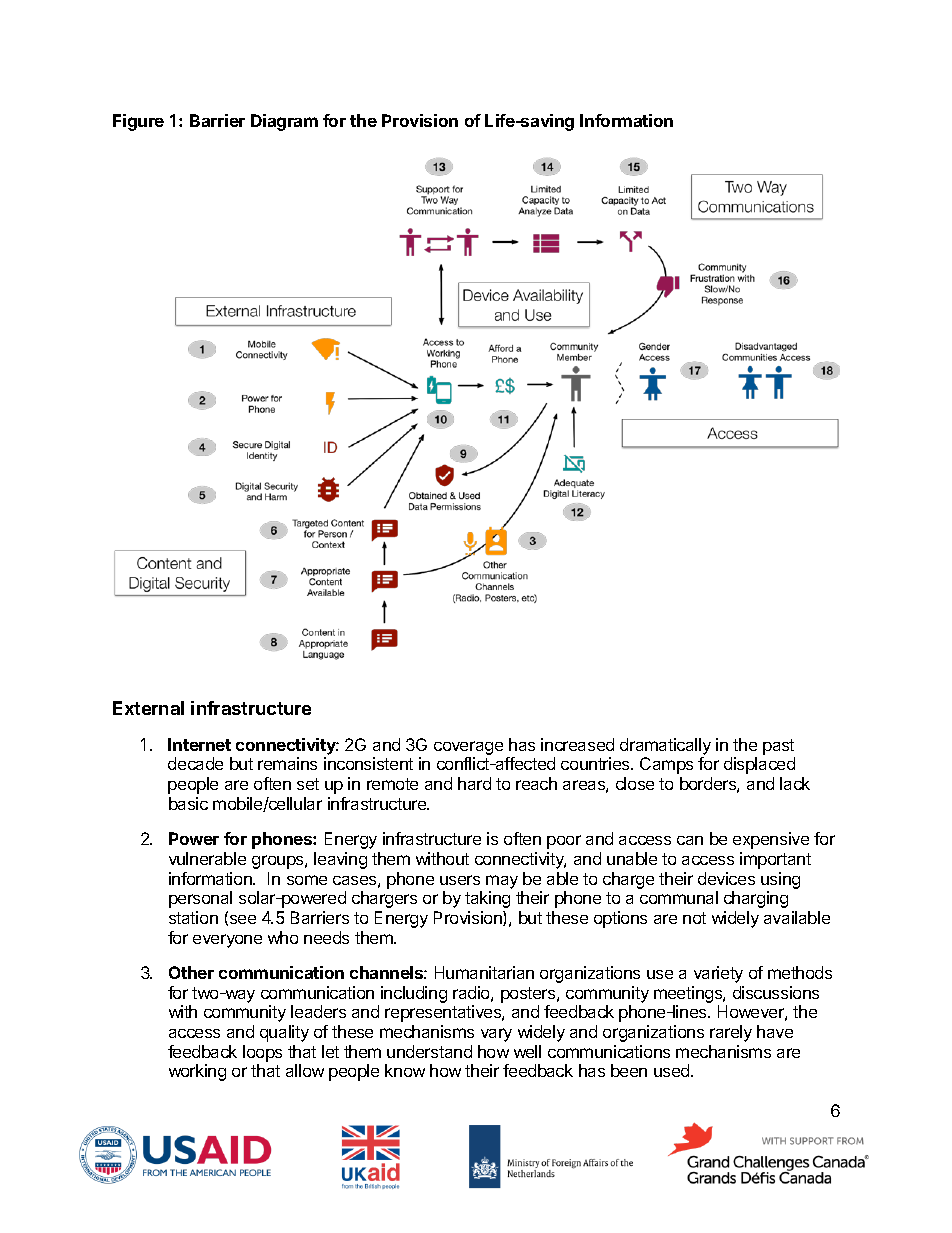  What do you see at coordinates (778, 747) in the image?
I see `past` at bounding box center [778, 747].
